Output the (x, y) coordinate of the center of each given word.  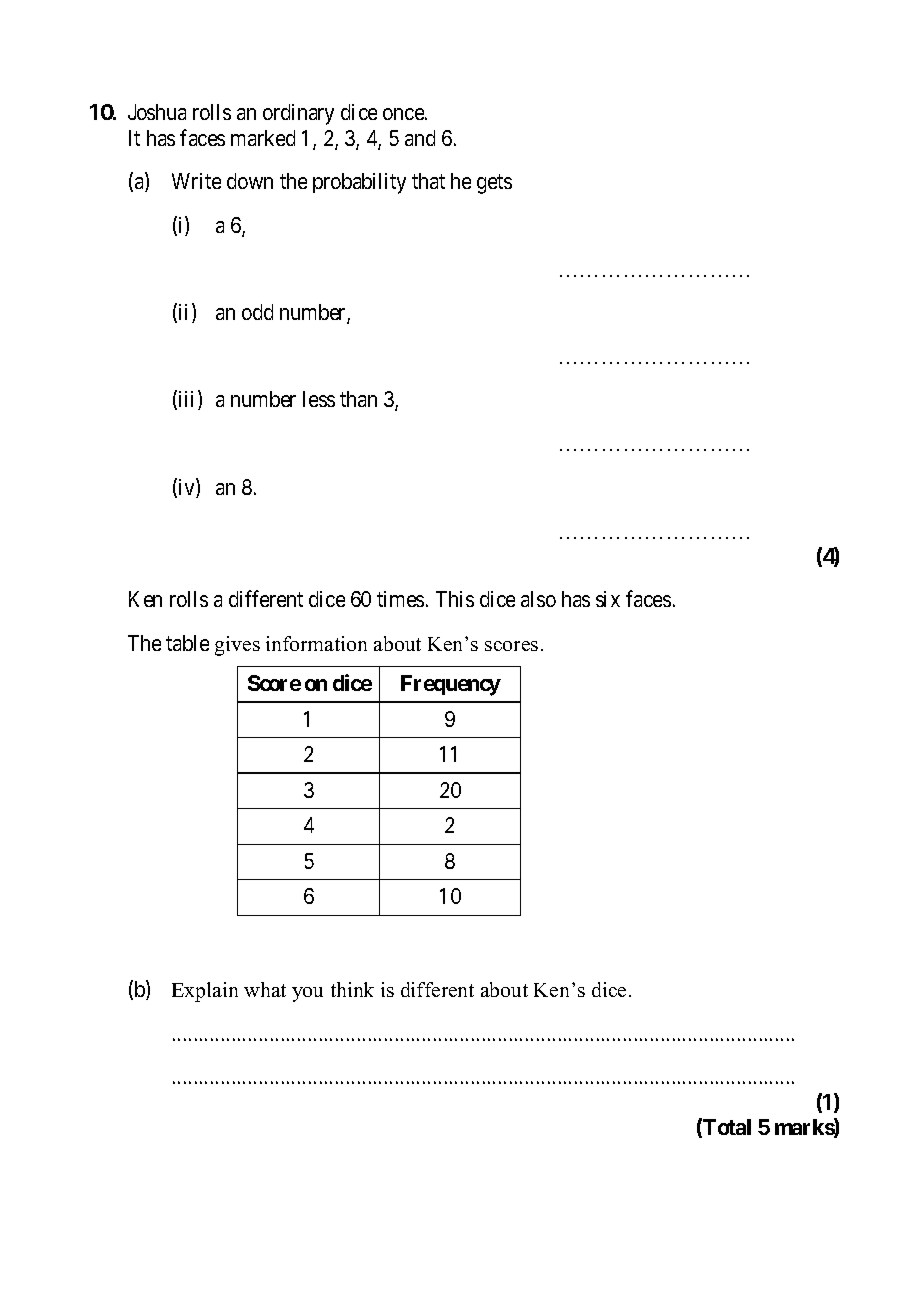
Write (196, 181)
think (352, 989)
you (307, 994)
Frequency (451, 685)
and (420, 138)
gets (494, 184)
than (358, 399)
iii (189, 400)
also (538, 599)
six (608, 599)
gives (237, 646)
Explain (205, 992)
